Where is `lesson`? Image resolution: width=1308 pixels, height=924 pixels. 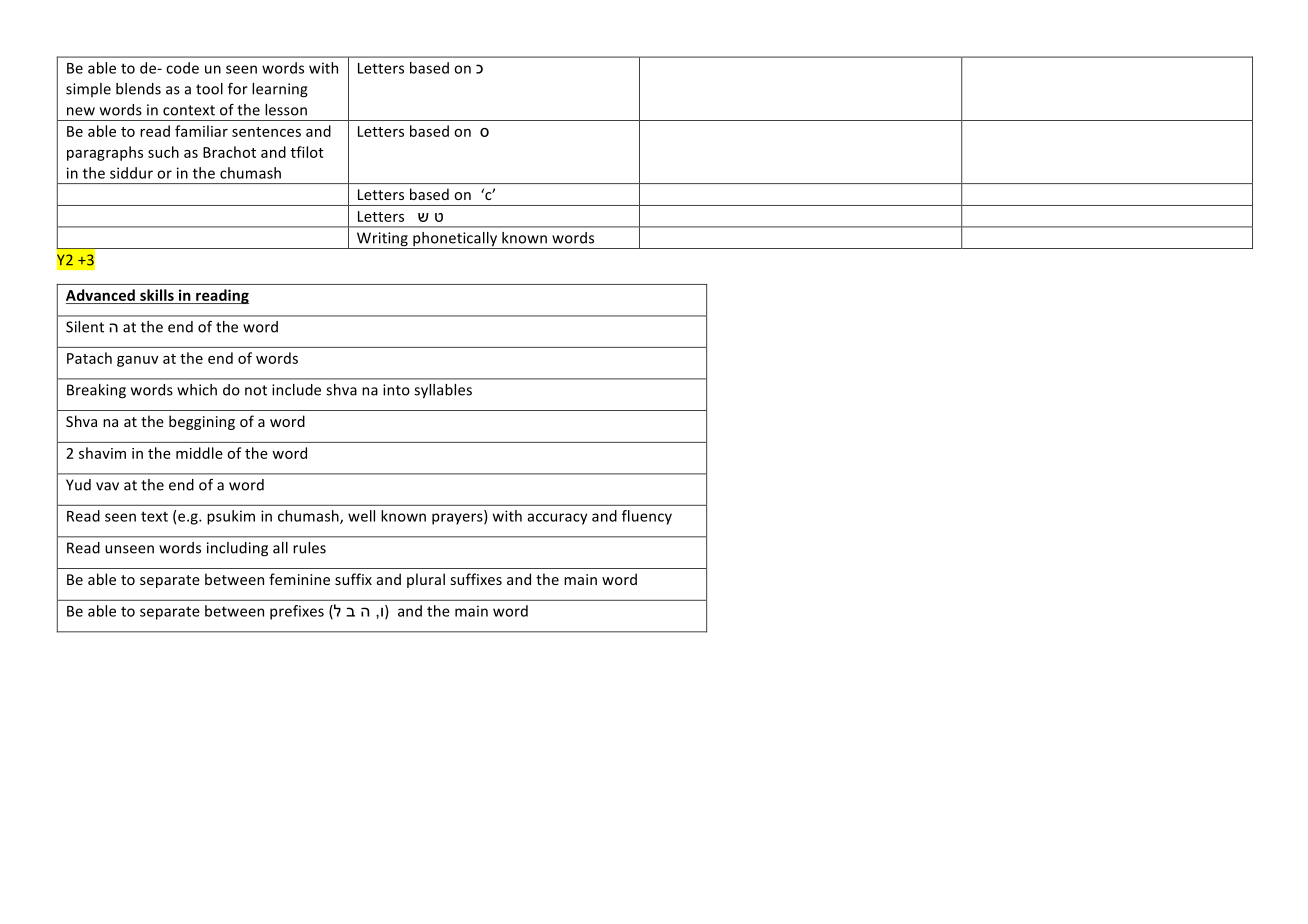 lesson is located at coordinates (286, 110).
